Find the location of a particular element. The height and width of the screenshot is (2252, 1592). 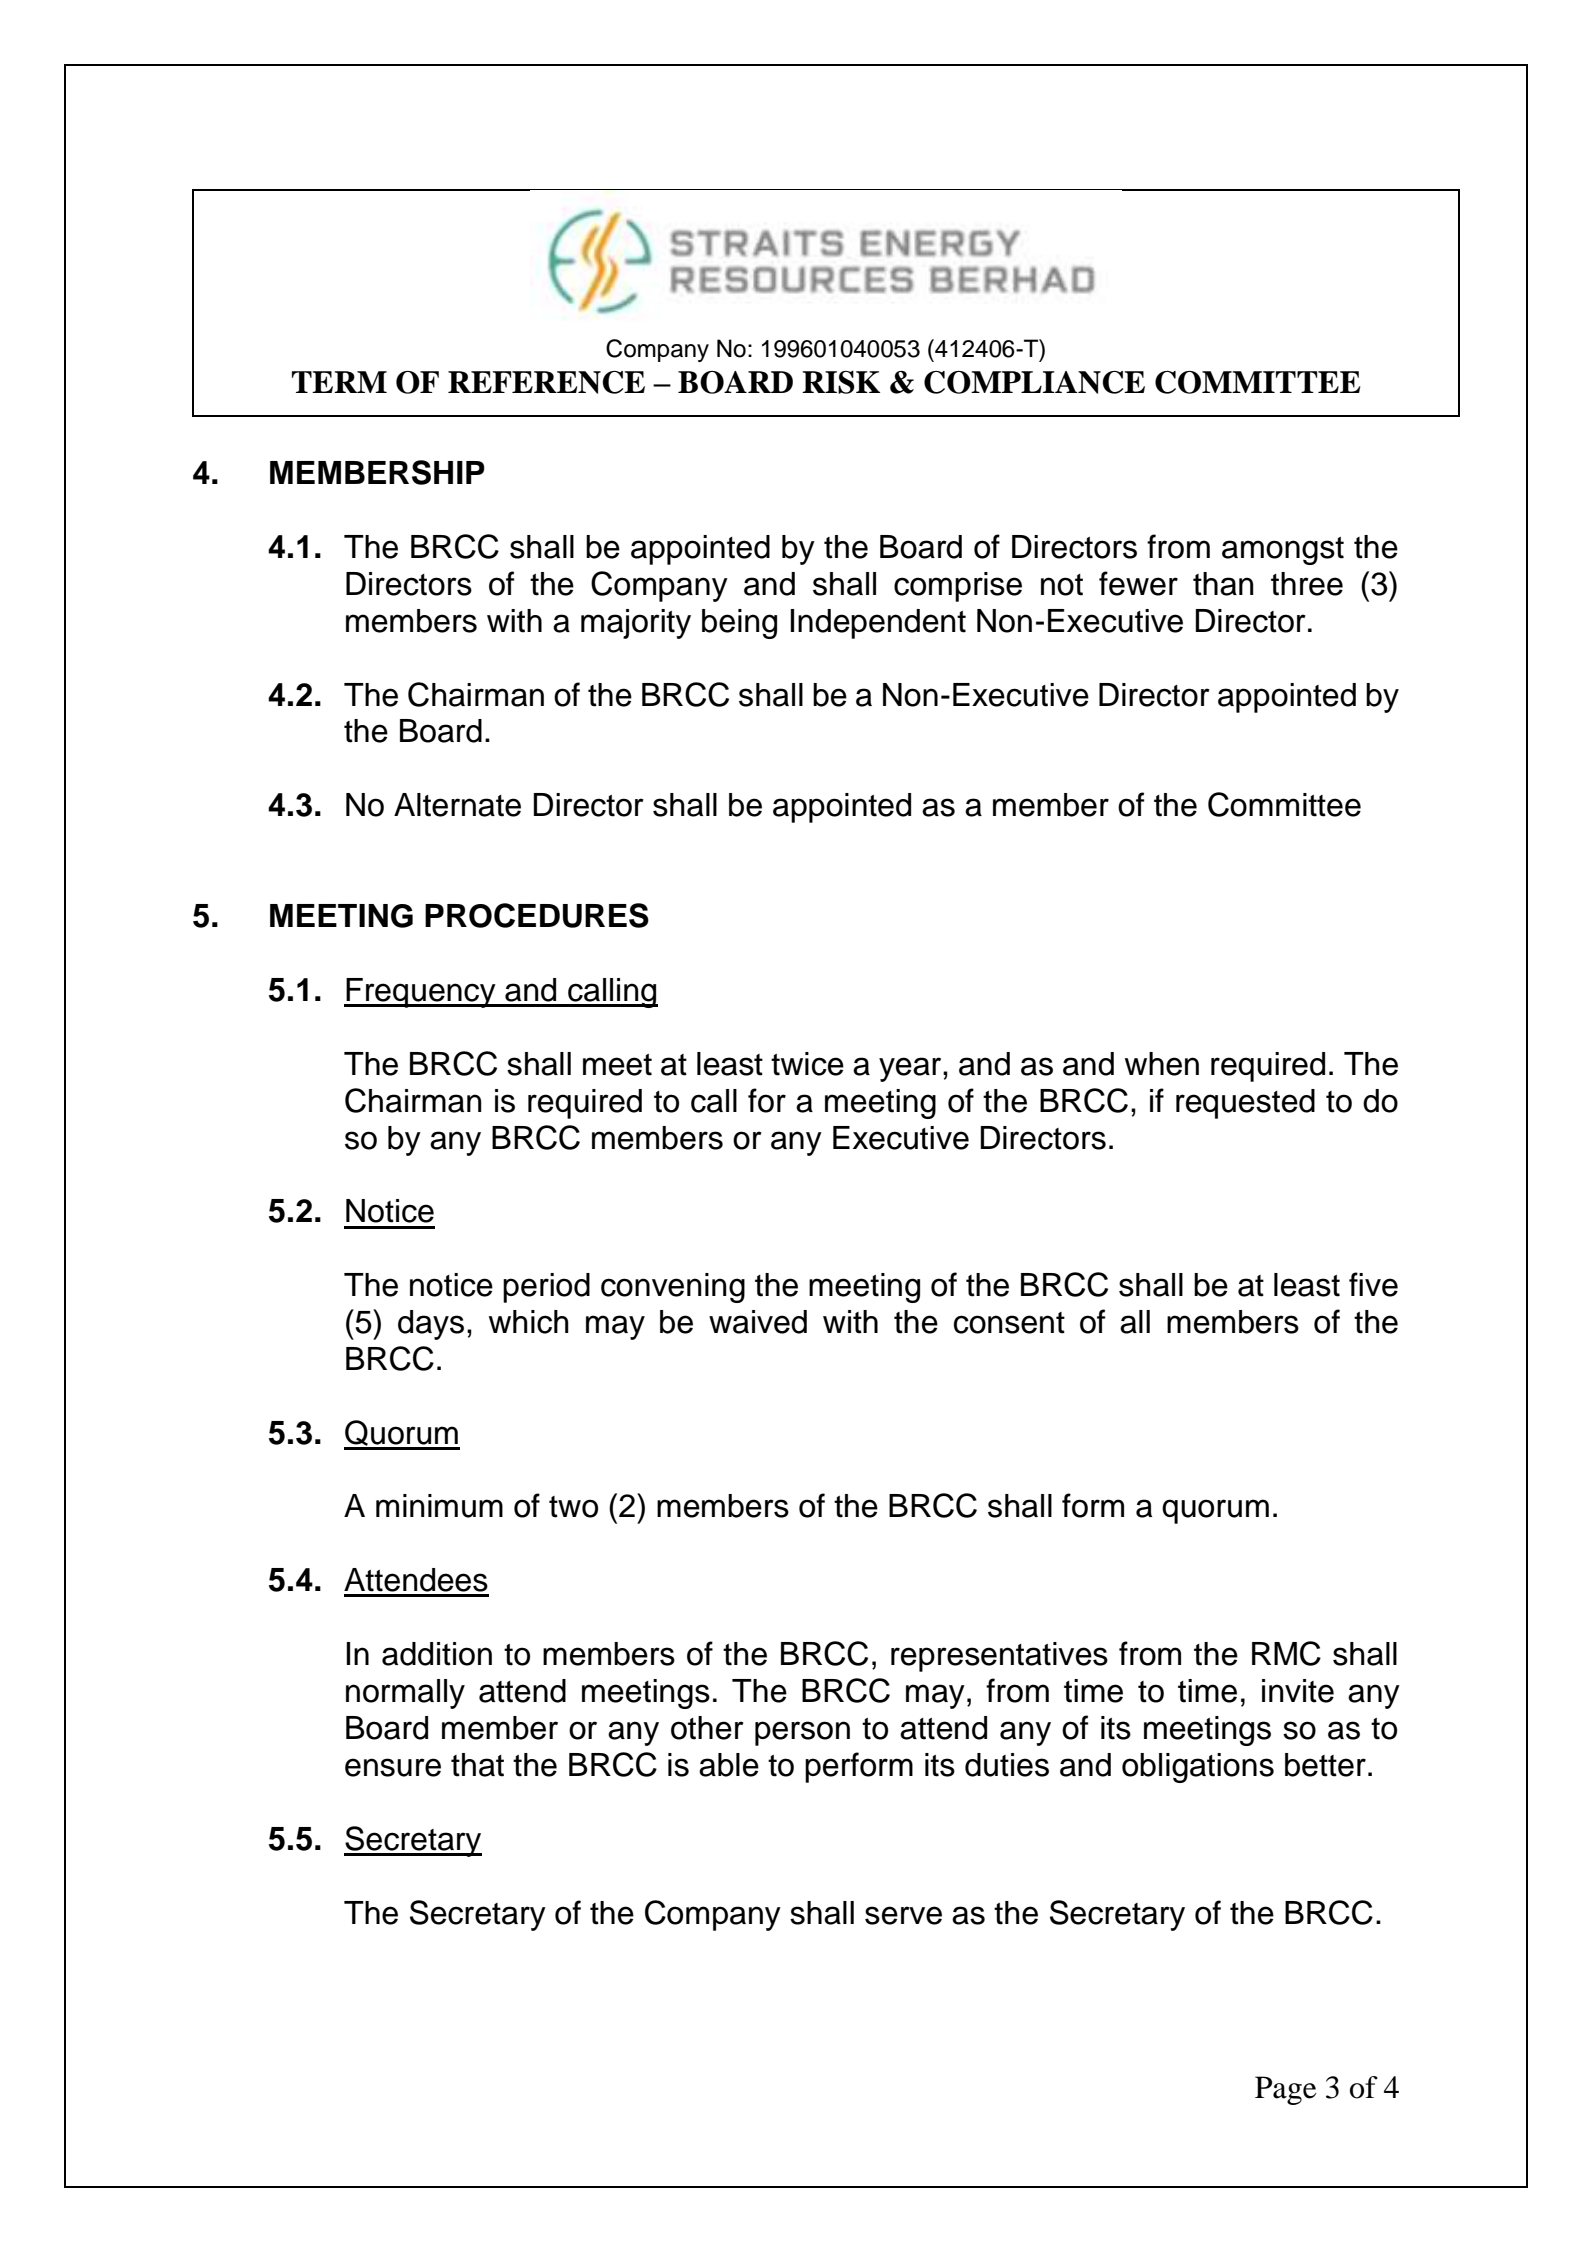

that is located at coordinates (477, 1765).
